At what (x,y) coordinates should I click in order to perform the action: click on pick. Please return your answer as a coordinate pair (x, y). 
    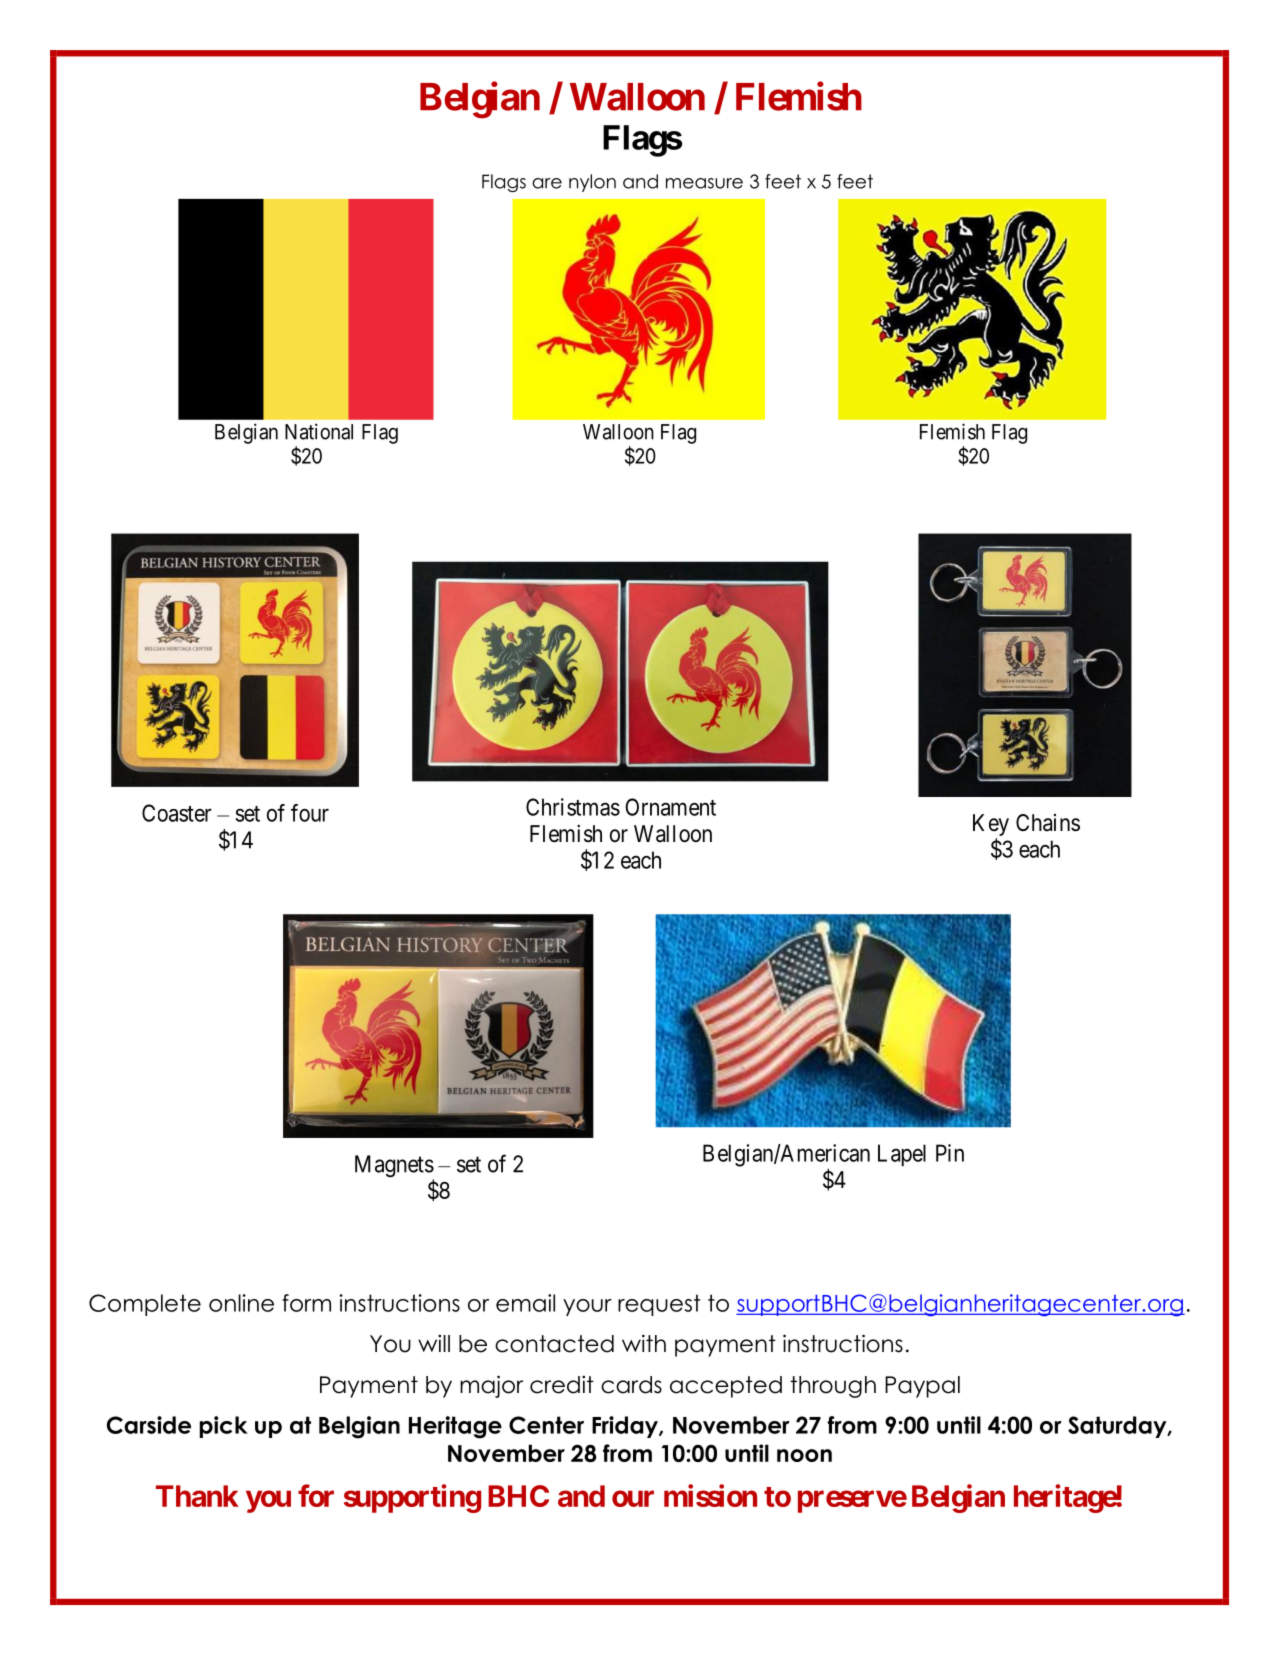
    Looking at the image, I should click on (224, 1427).
